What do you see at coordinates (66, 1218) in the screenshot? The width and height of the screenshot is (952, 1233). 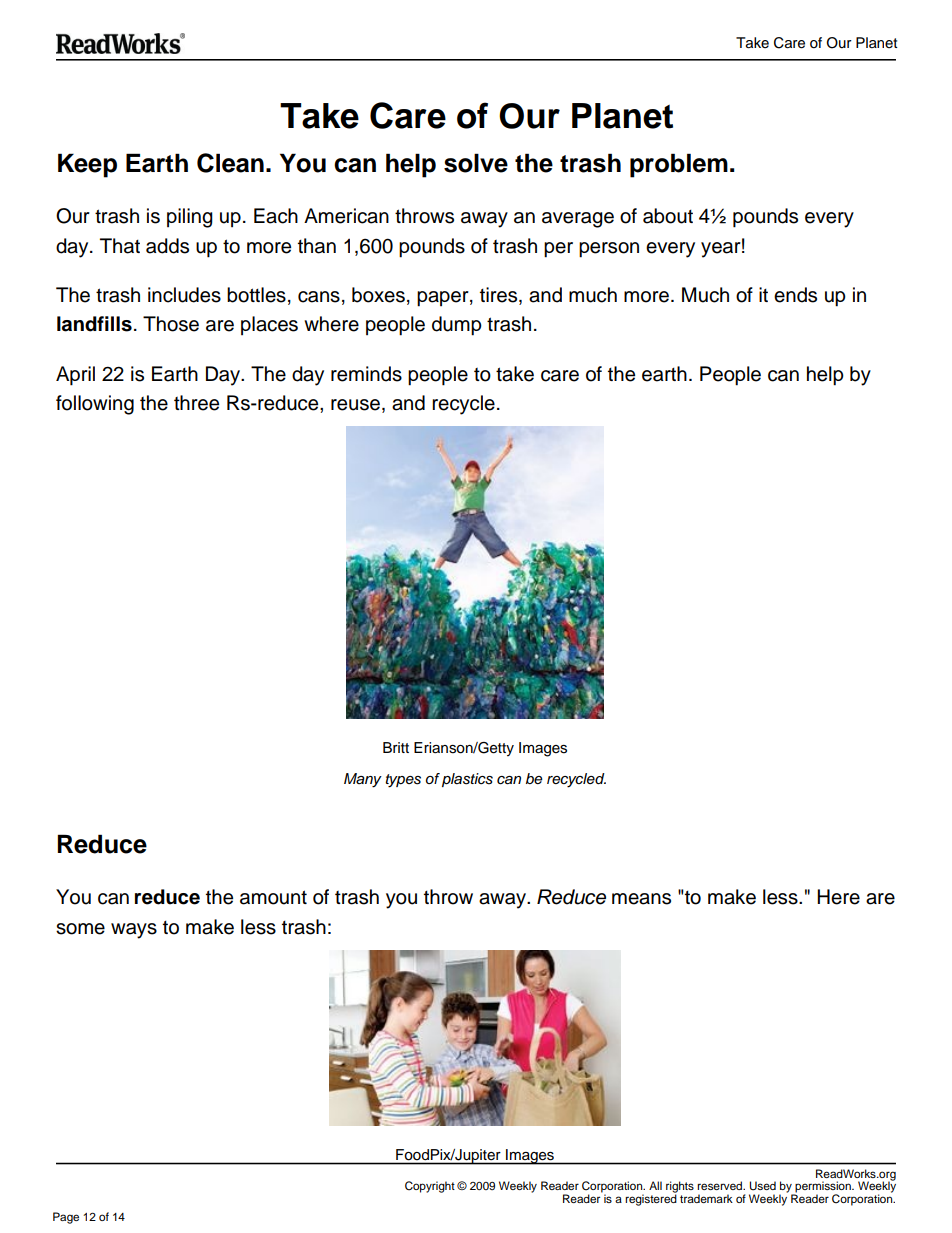 I see `Page` at bounding box center [66, 1218].
